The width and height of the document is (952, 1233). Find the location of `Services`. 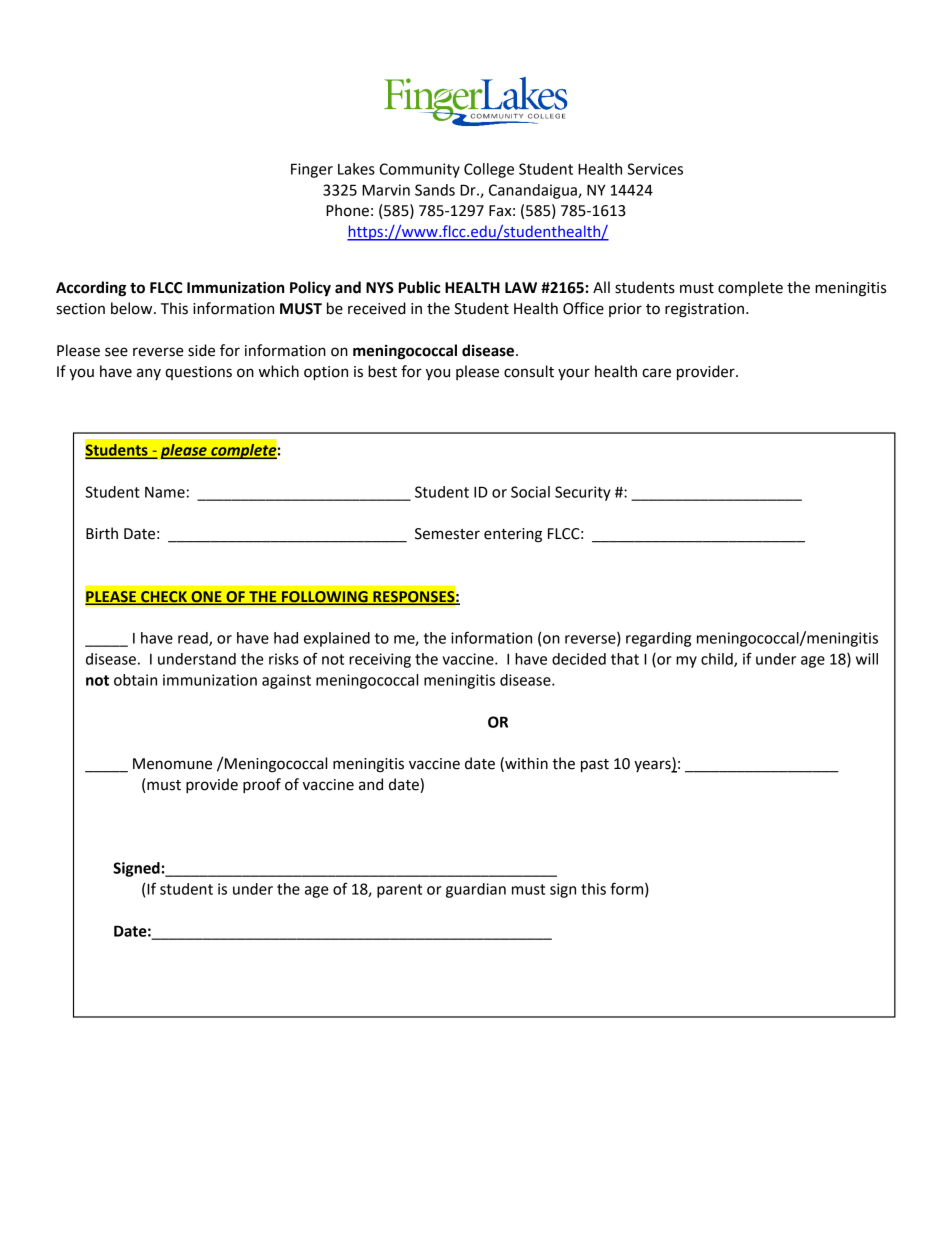

Services is located at coordinates (655, 169).
